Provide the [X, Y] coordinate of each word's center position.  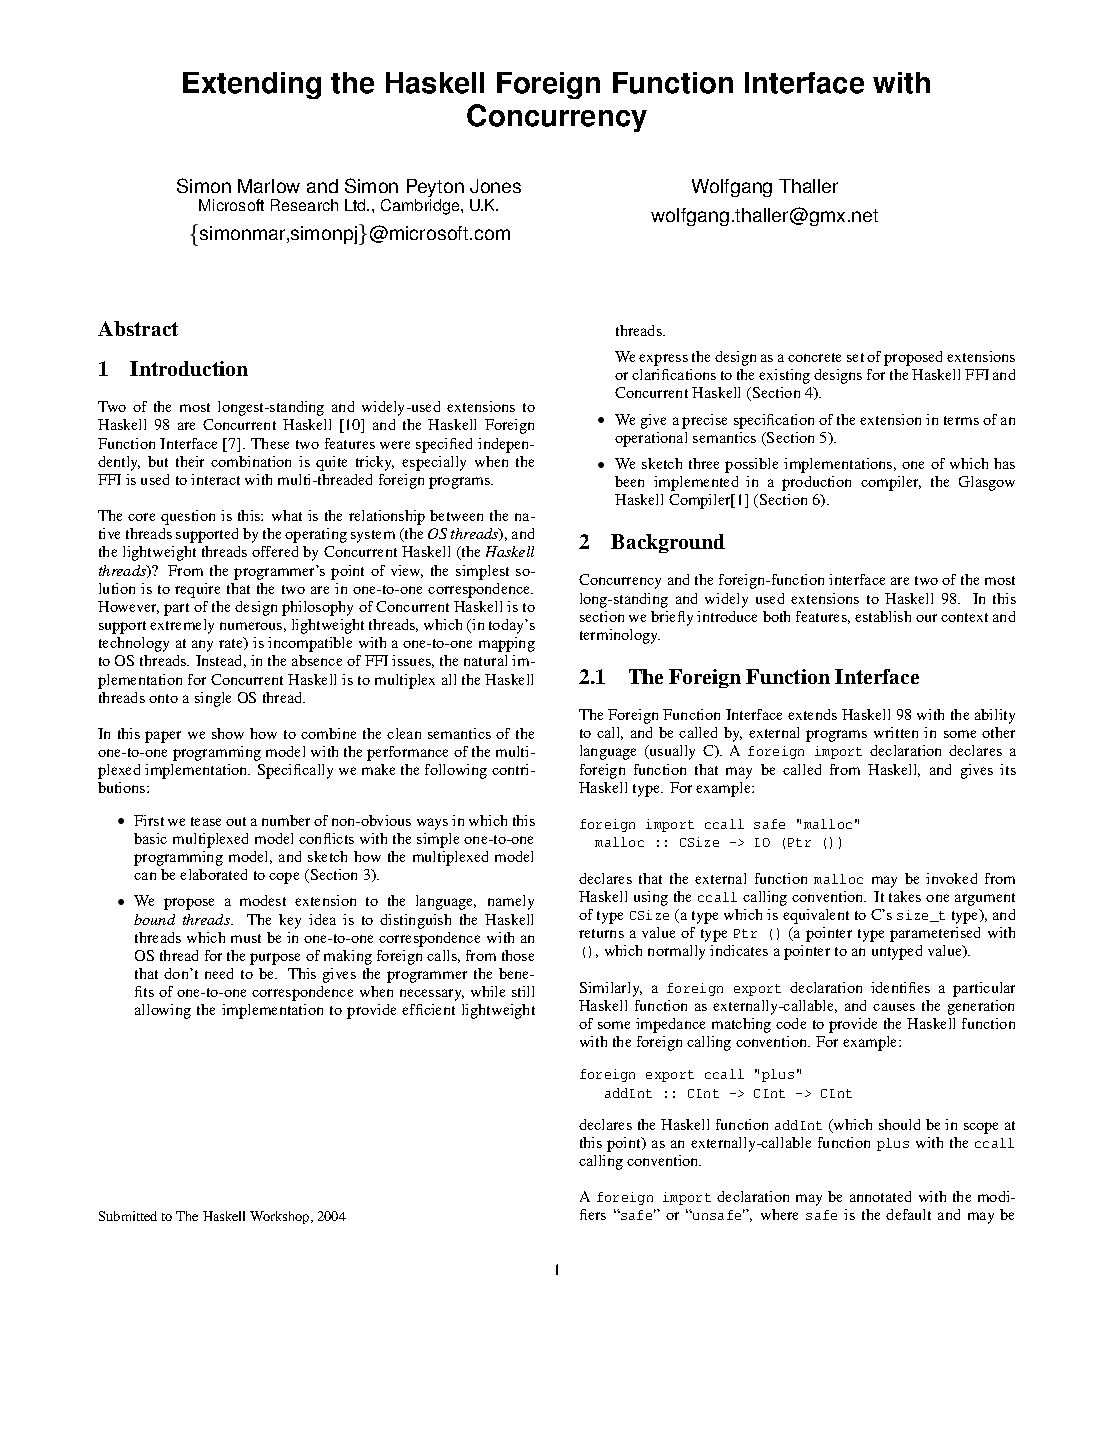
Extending [252, 85]
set [855, 357]
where [779, 1214]
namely [511, 902]
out [236, 821]
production [816, 483]
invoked [951, 878]
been [629, 481]
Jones [495, 186]
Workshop [281, 1217]
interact [215, 479]
